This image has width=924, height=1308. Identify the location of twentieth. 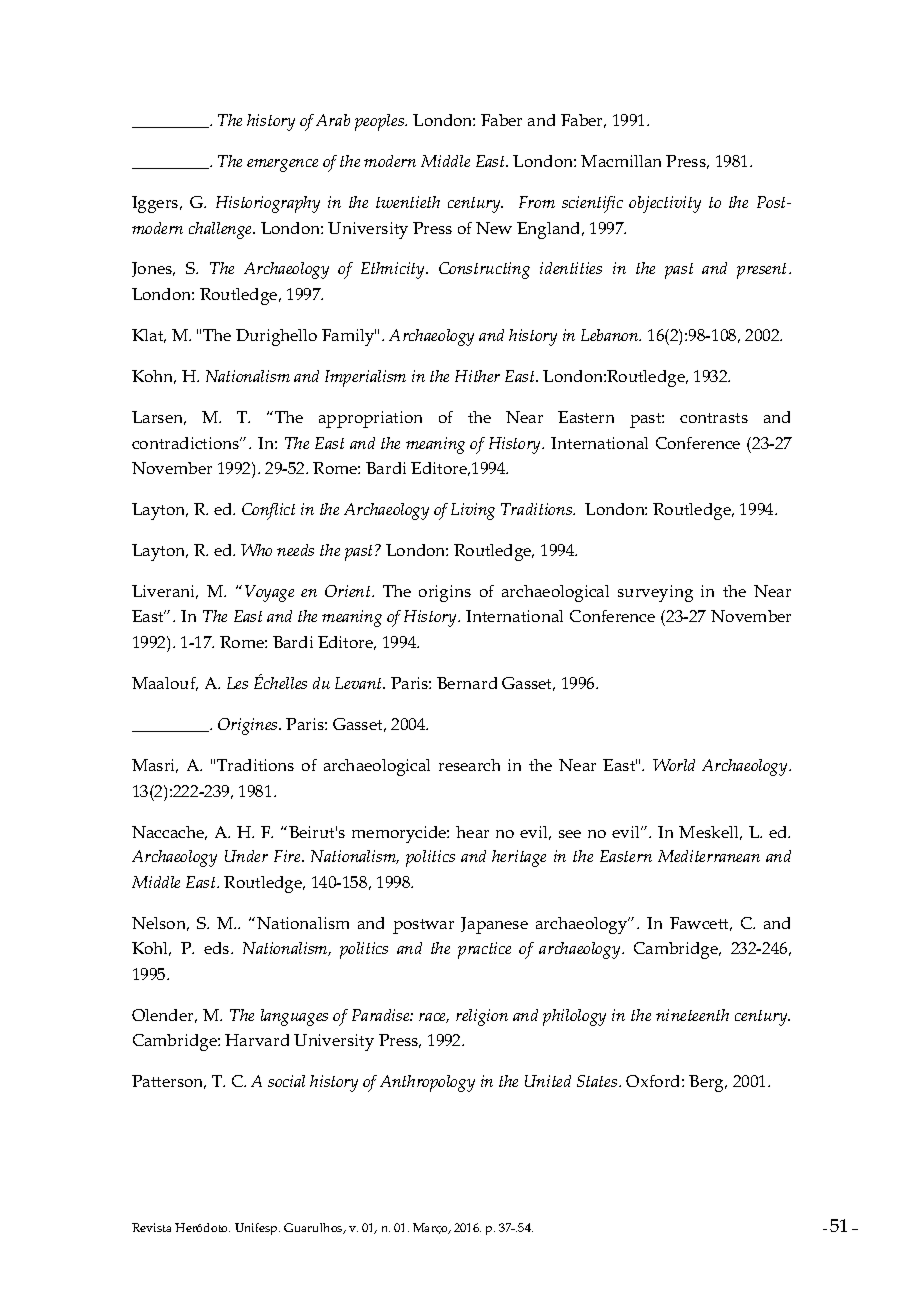
(408, 202).
